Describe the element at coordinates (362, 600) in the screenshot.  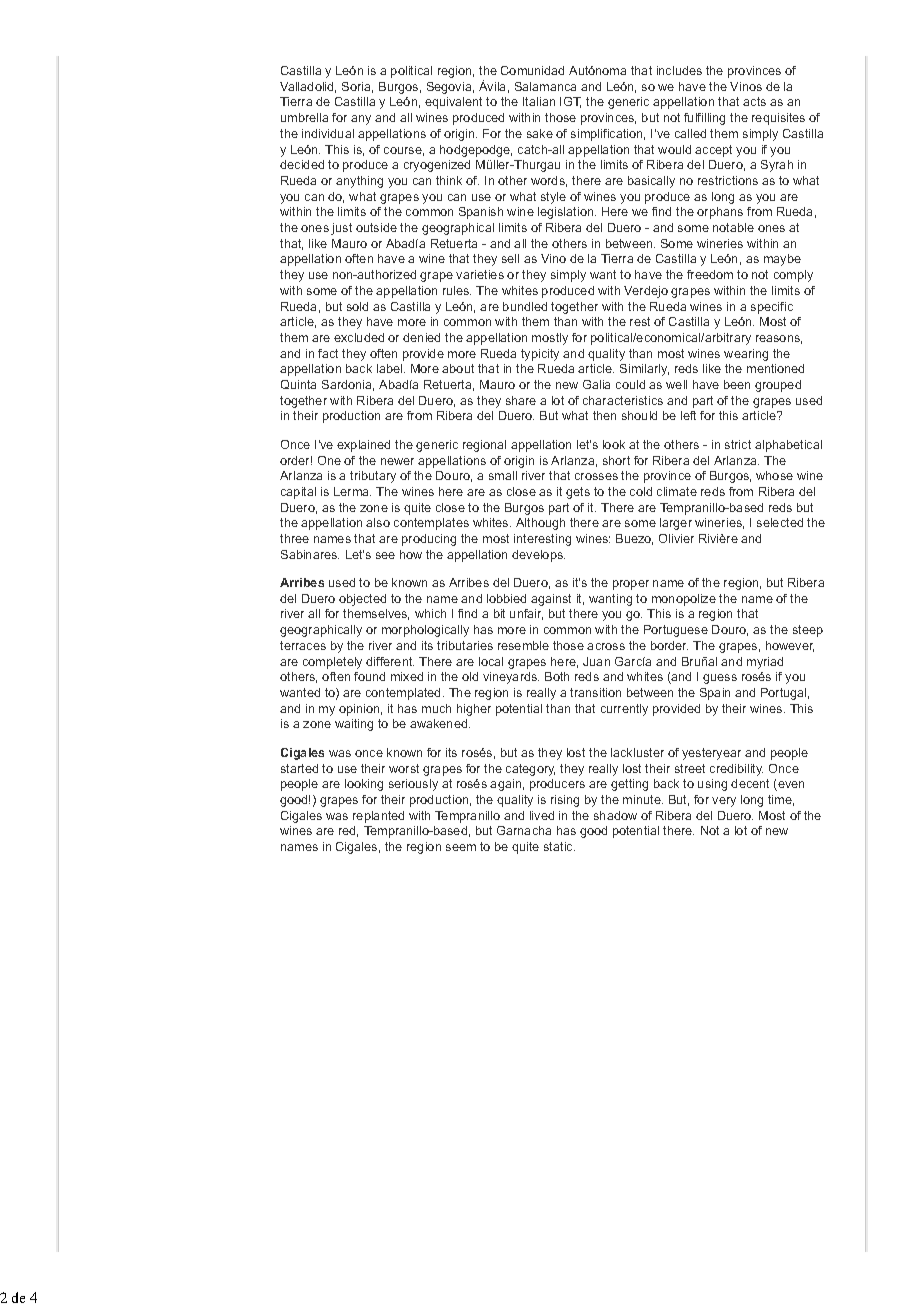
I see `objected` at that location.
